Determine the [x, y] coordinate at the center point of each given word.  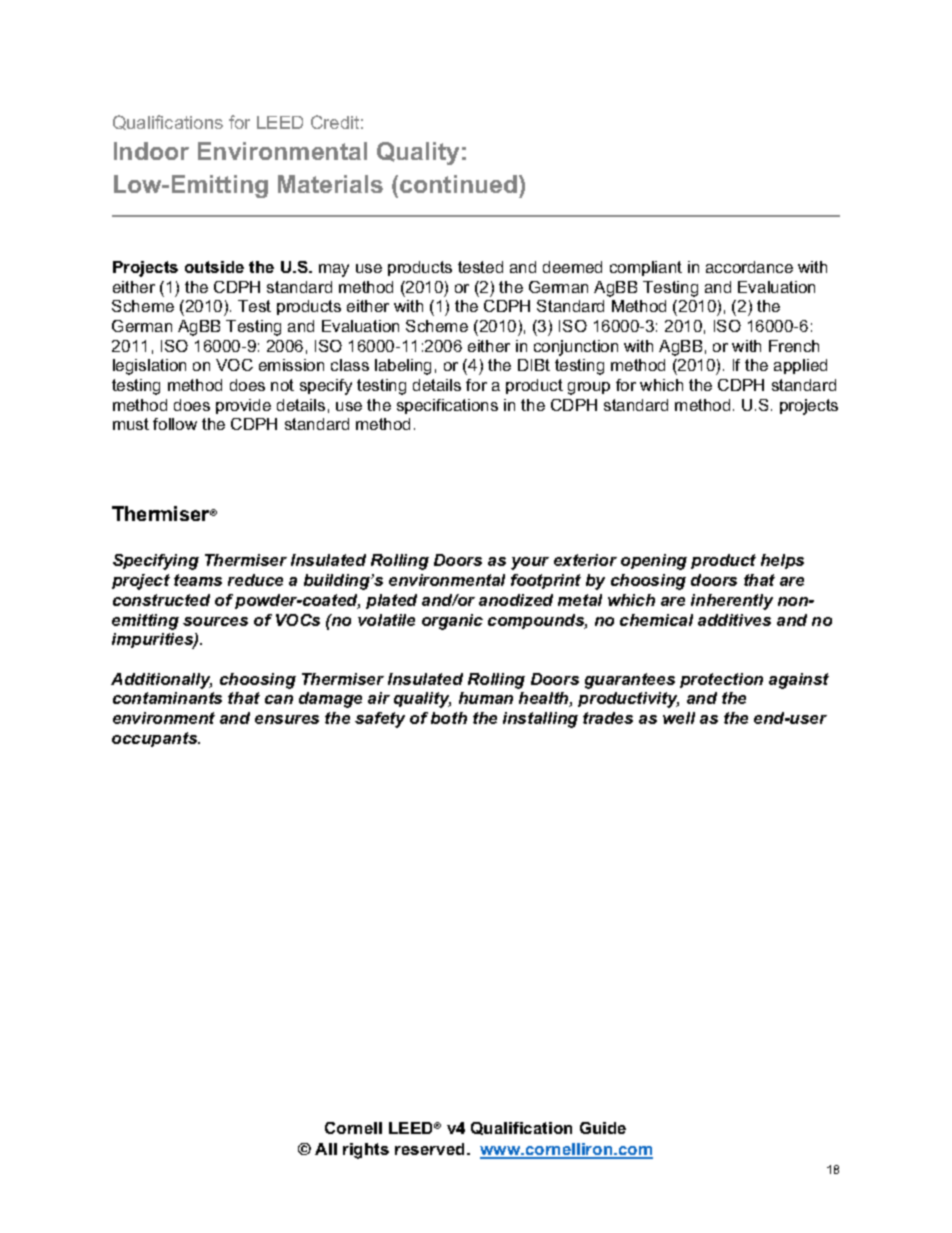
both [449, 718]
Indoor [151, 151]
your [530, 563]
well [679, 718]
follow [175, 424]
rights [366, 1151]
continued [458, 184]
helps [782, 561]
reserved [429, 1149]
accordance [749, 267]
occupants [156, 739]
